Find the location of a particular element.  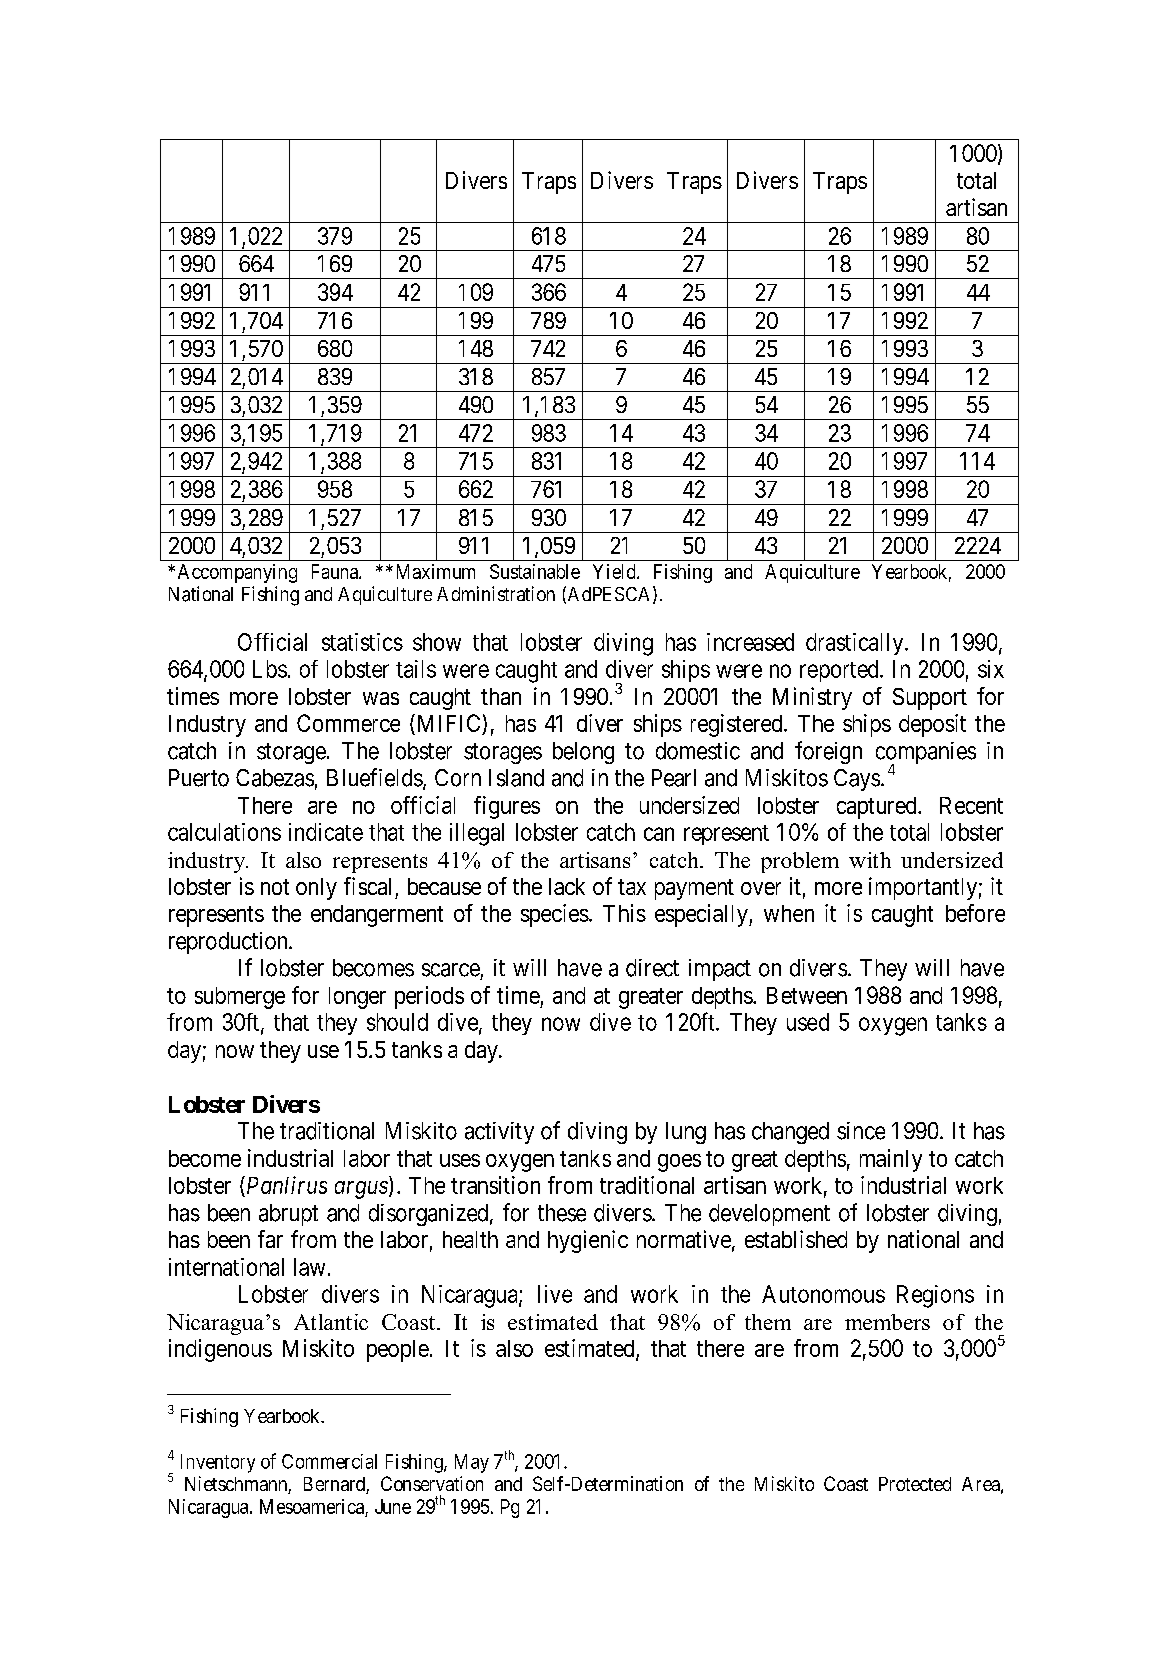

Protected is located at coordinates (915, 1484).
